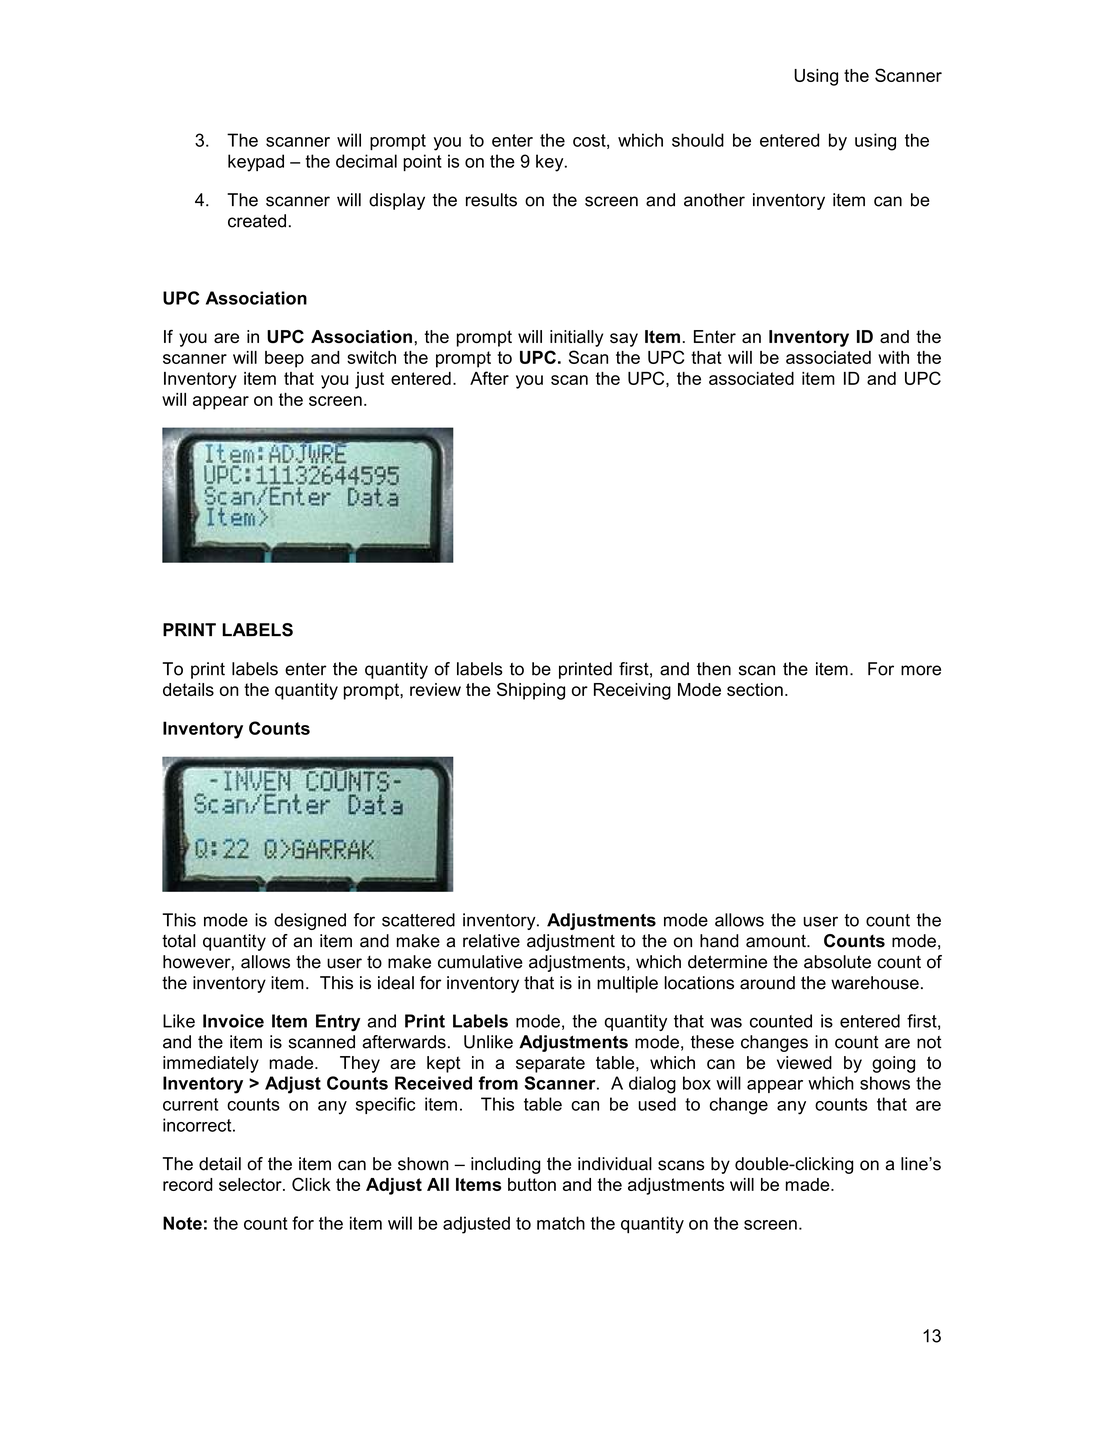 This page has width=1104, height=1429. Describe the element at coordinates (837, 962) in the page. I see `absolute` at that location.
